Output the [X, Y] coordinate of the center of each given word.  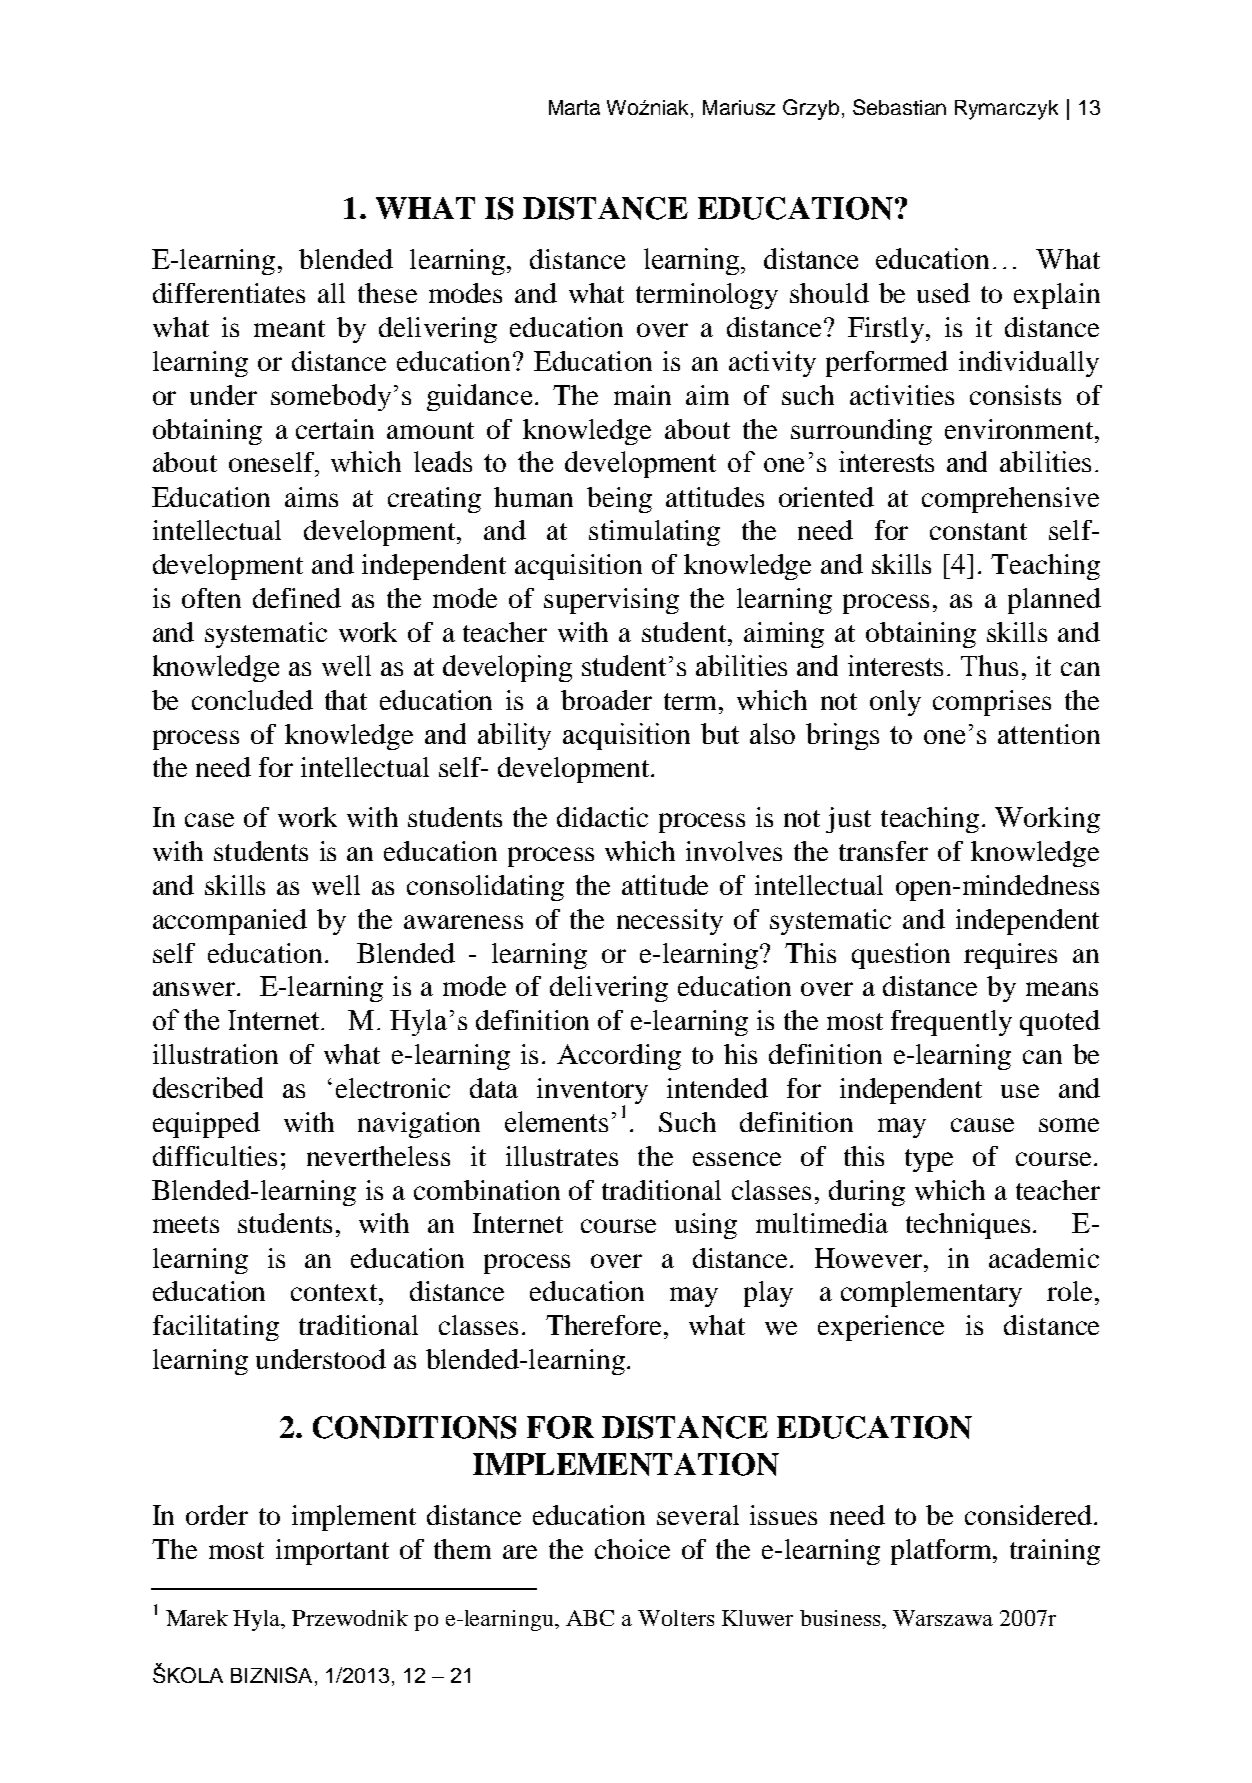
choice [632, 1549]
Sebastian [899, 107]
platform [942, 1552]
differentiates [229, 293]
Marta [574, 107]
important [332, 1552]
